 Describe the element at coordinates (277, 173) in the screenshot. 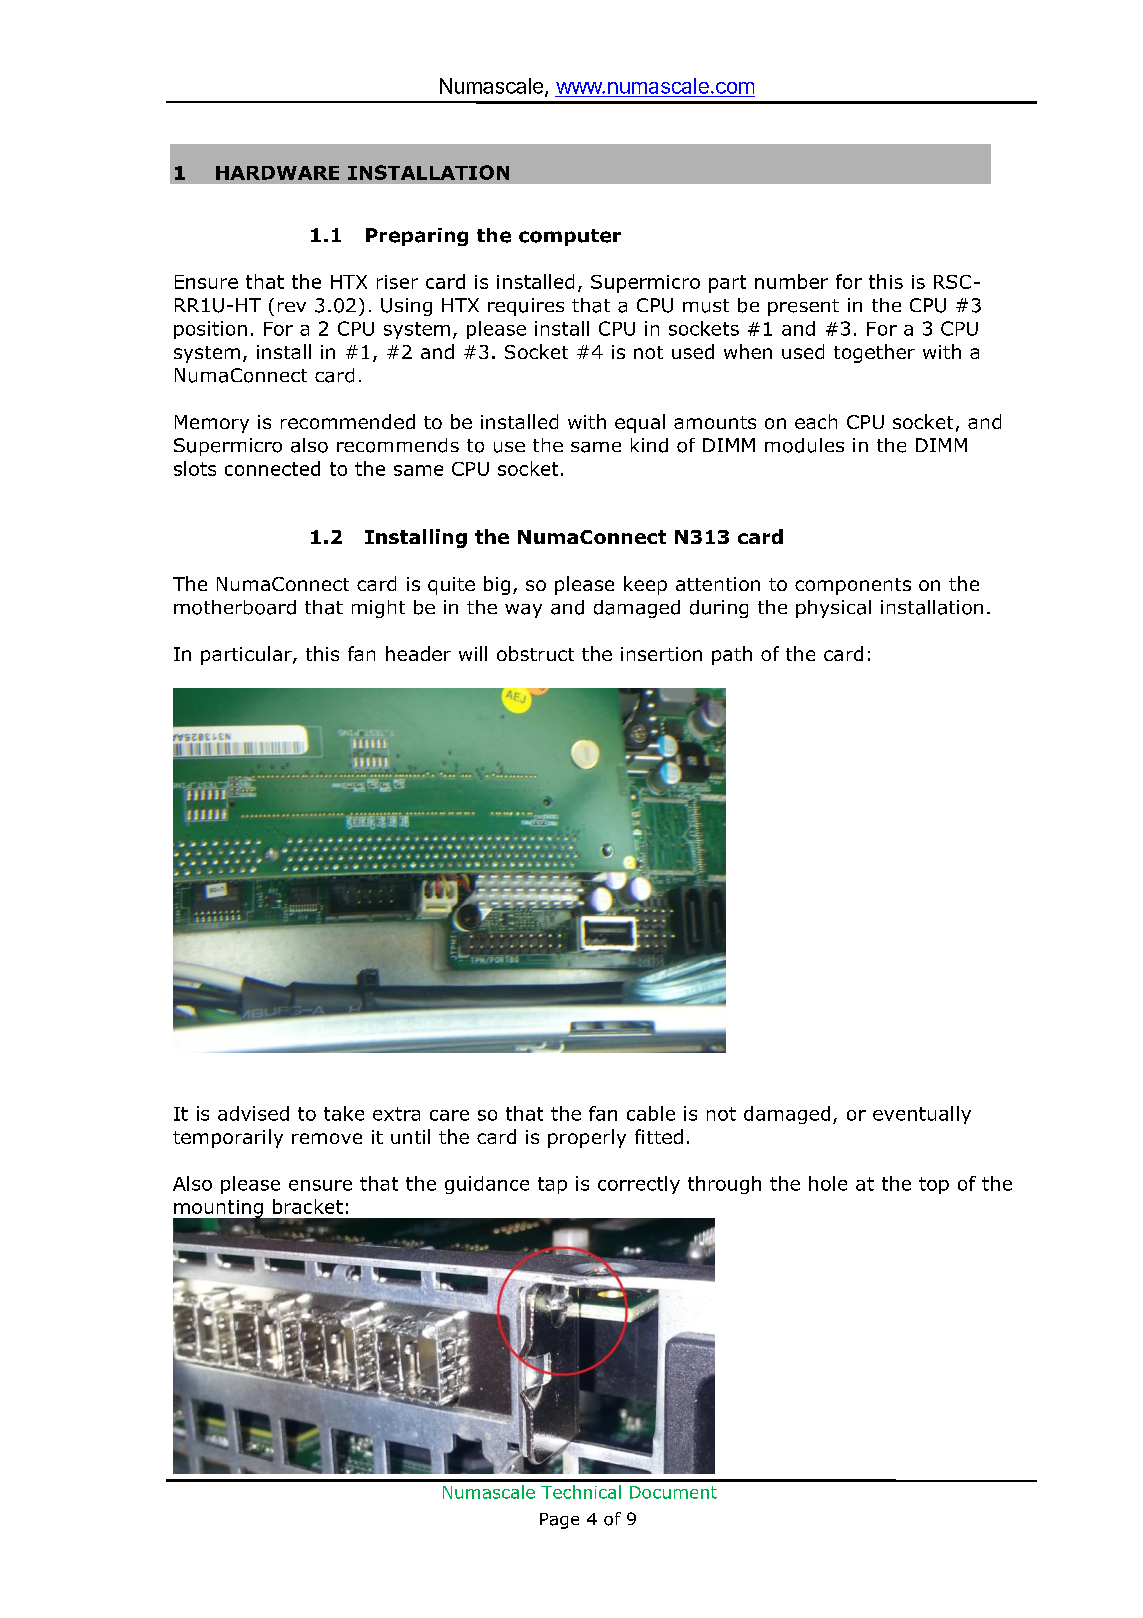

I see `HARDWARE` at that location.
